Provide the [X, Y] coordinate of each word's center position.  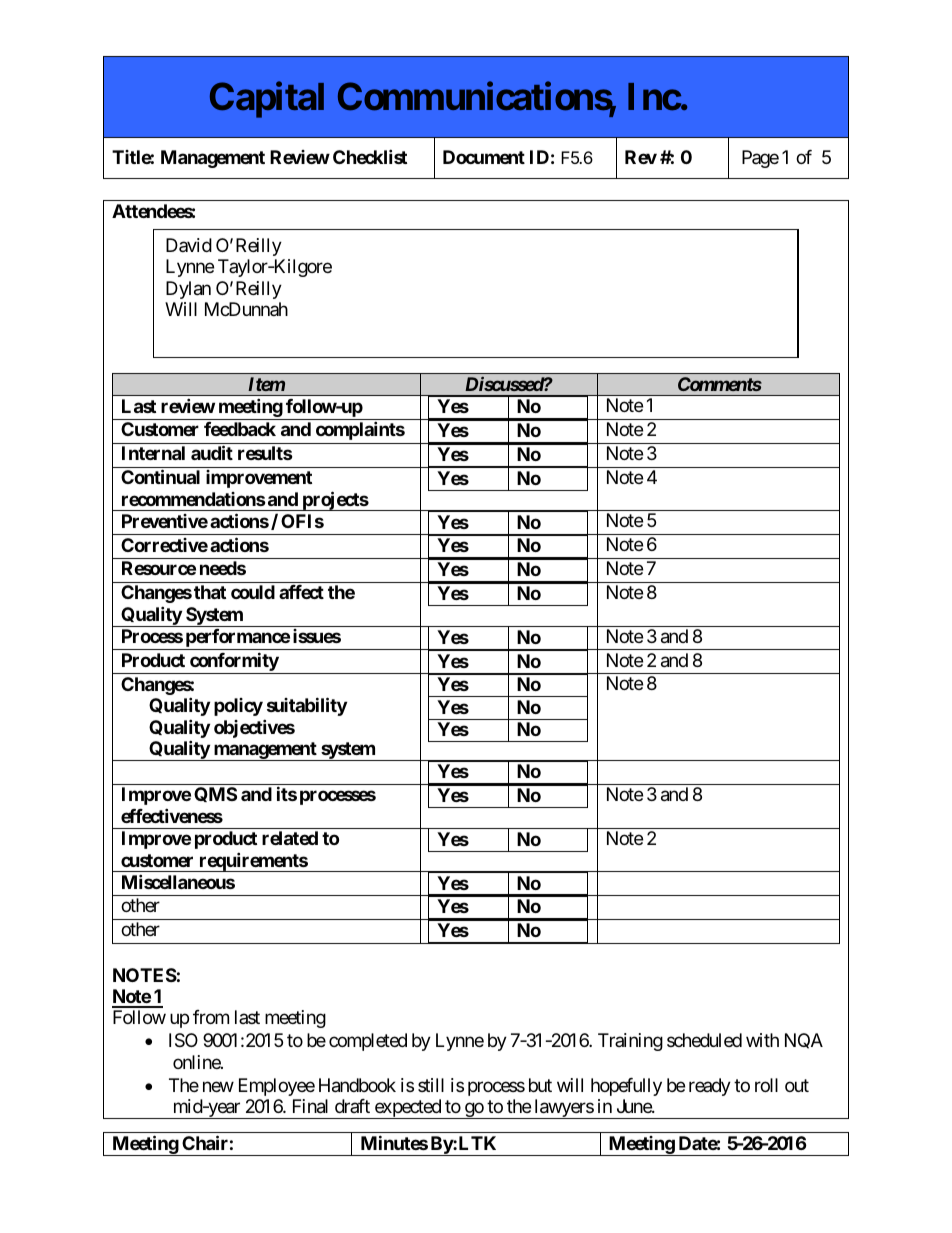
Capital [267, 100]
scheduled [704, 1040]
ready [710, 1087]
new [218, 1086]
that [210, 592]
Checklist [370, 156]
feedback [240, 429]
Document [484, 157]
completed [368, 1042]
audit [212, 453]
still [431, 1085]
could [253, 592]
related [290, 838]
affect [301, 592]
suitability [307, 706]
